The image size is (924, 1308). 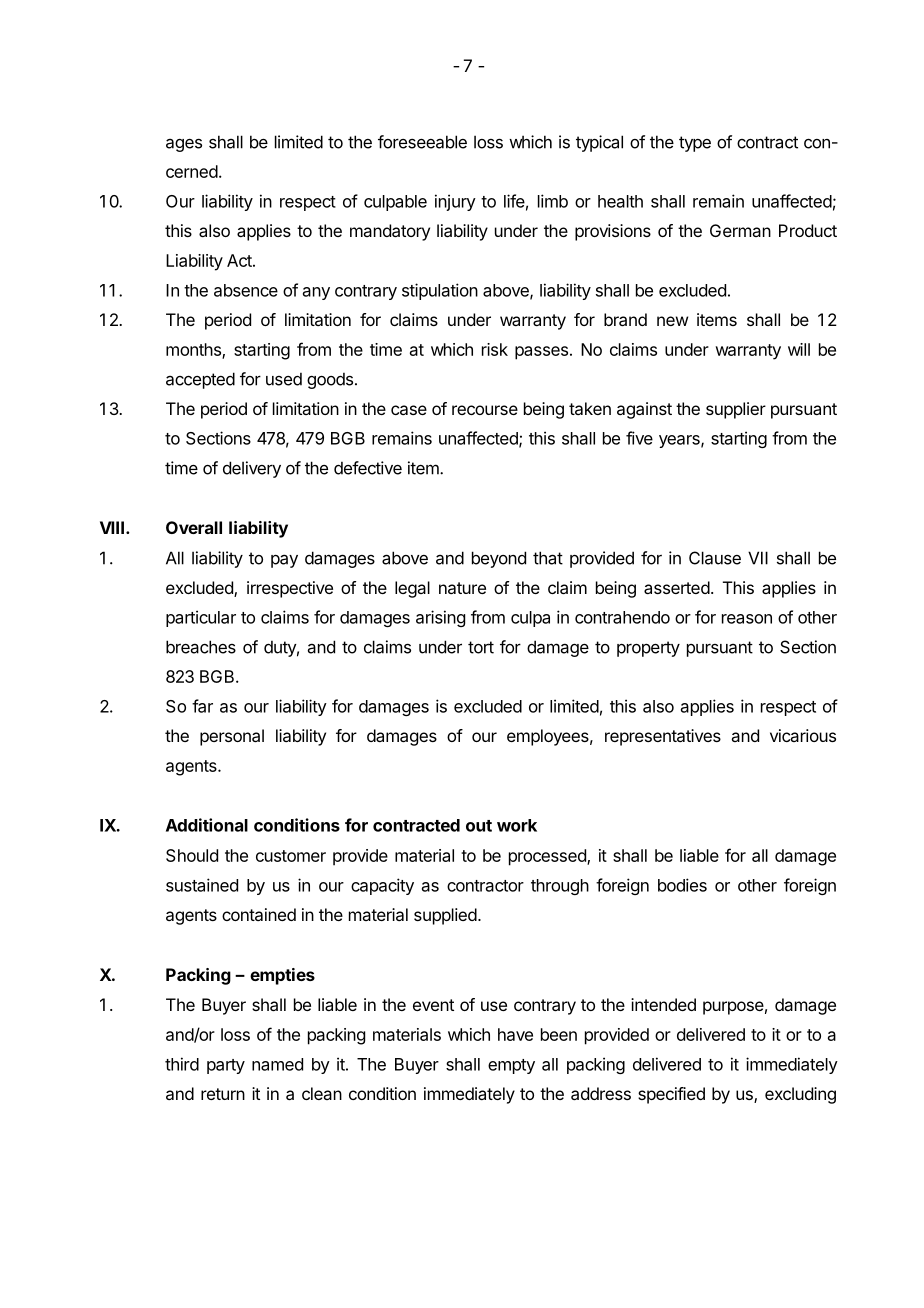 I want to click on months, so click(x=194, y=350).
